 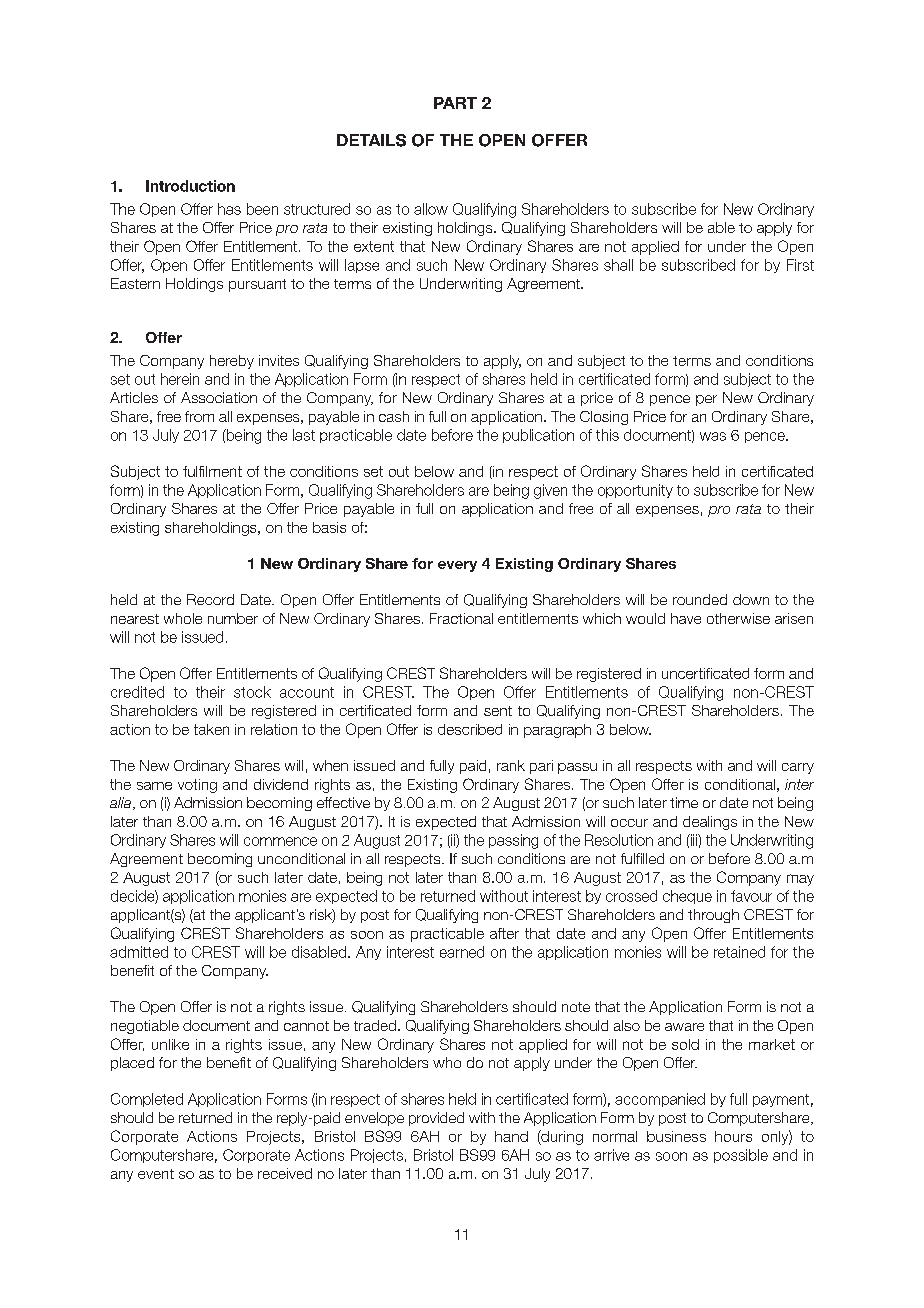 What do you see at coordinates (436, 1119) in the page?
I see `provided` at bounding box center [436, 1119].
